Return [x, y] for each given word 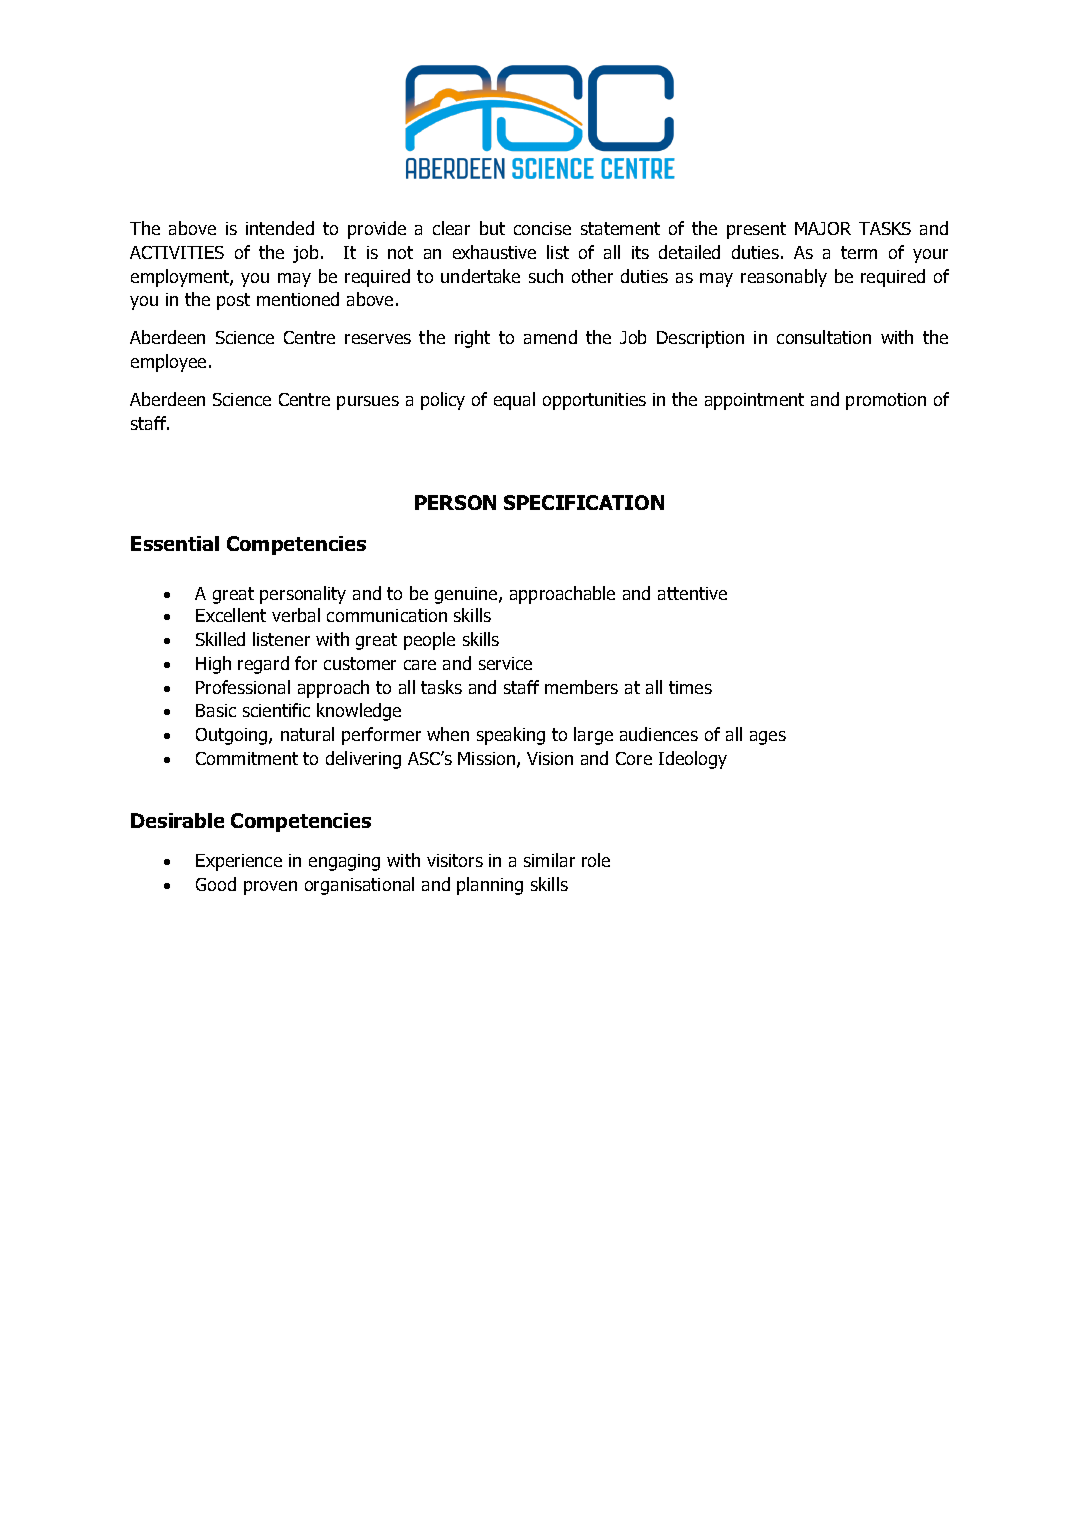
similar [549, 860]
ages [768, 738]
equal [514, 401]
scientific [276, 710]
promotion [886, 401]
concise [542, 228]
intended [280, 228]
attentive [692, 593]
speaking [511, 736]
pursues [368, 403]
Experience [239, 862]
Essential [175, 543]
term [859, 252]
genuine [467, 595]
